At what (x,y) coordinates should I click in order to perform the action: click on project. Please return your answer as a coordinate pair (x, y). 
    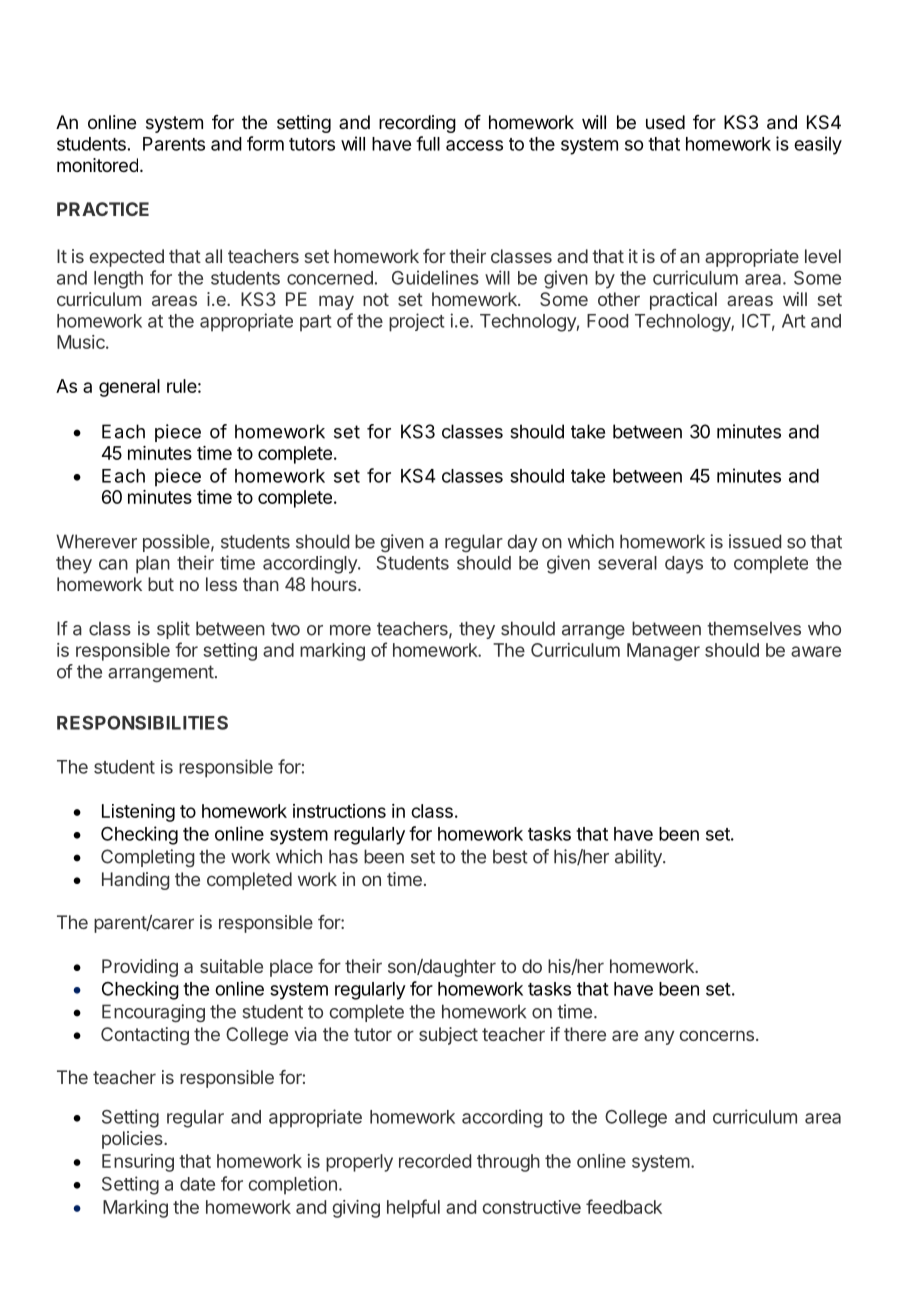
    Looking at the image, I should click on (416, 322).
